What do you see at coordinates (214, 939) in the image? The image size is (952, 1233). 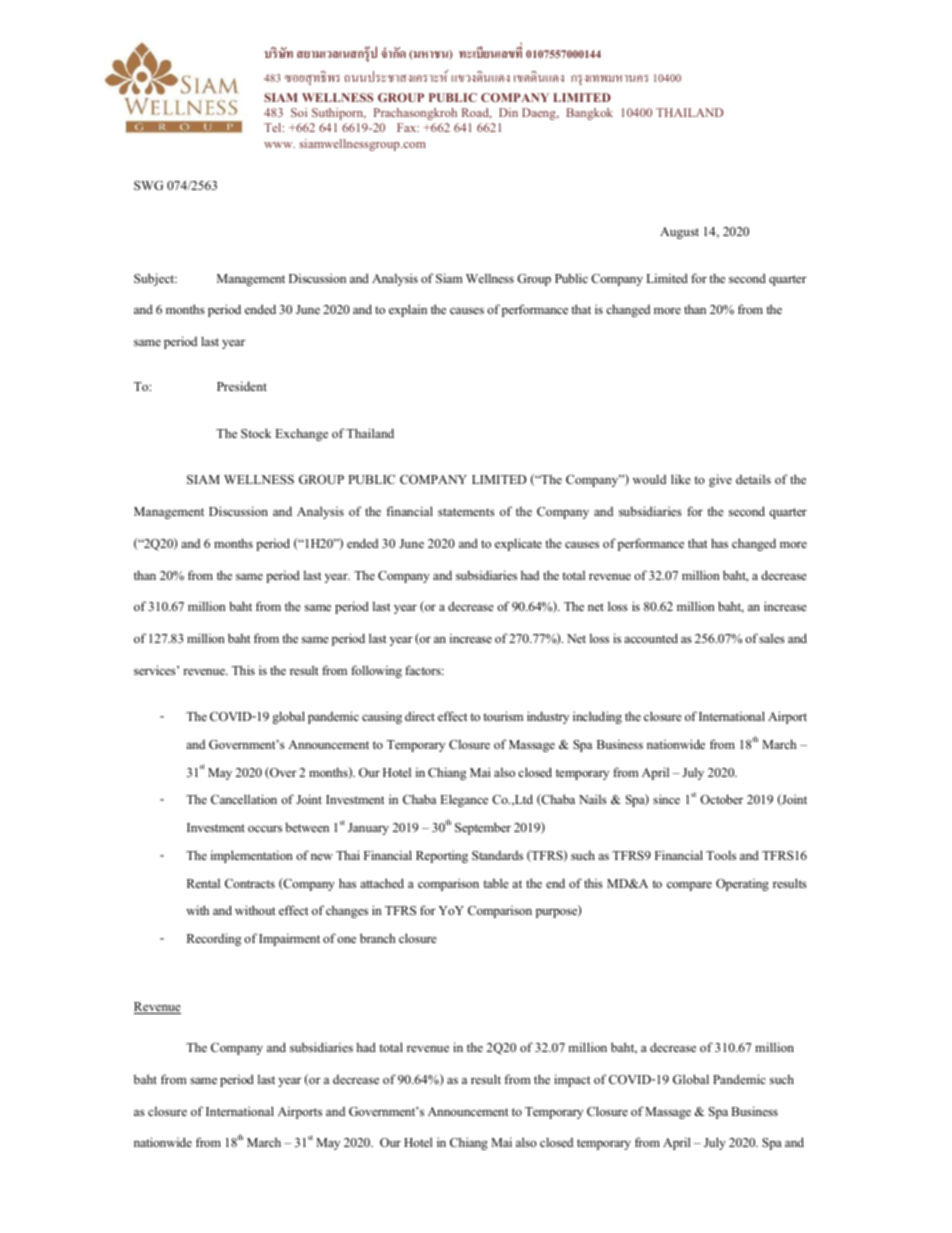 I see `Recording` at bounding box center [214, 939].
